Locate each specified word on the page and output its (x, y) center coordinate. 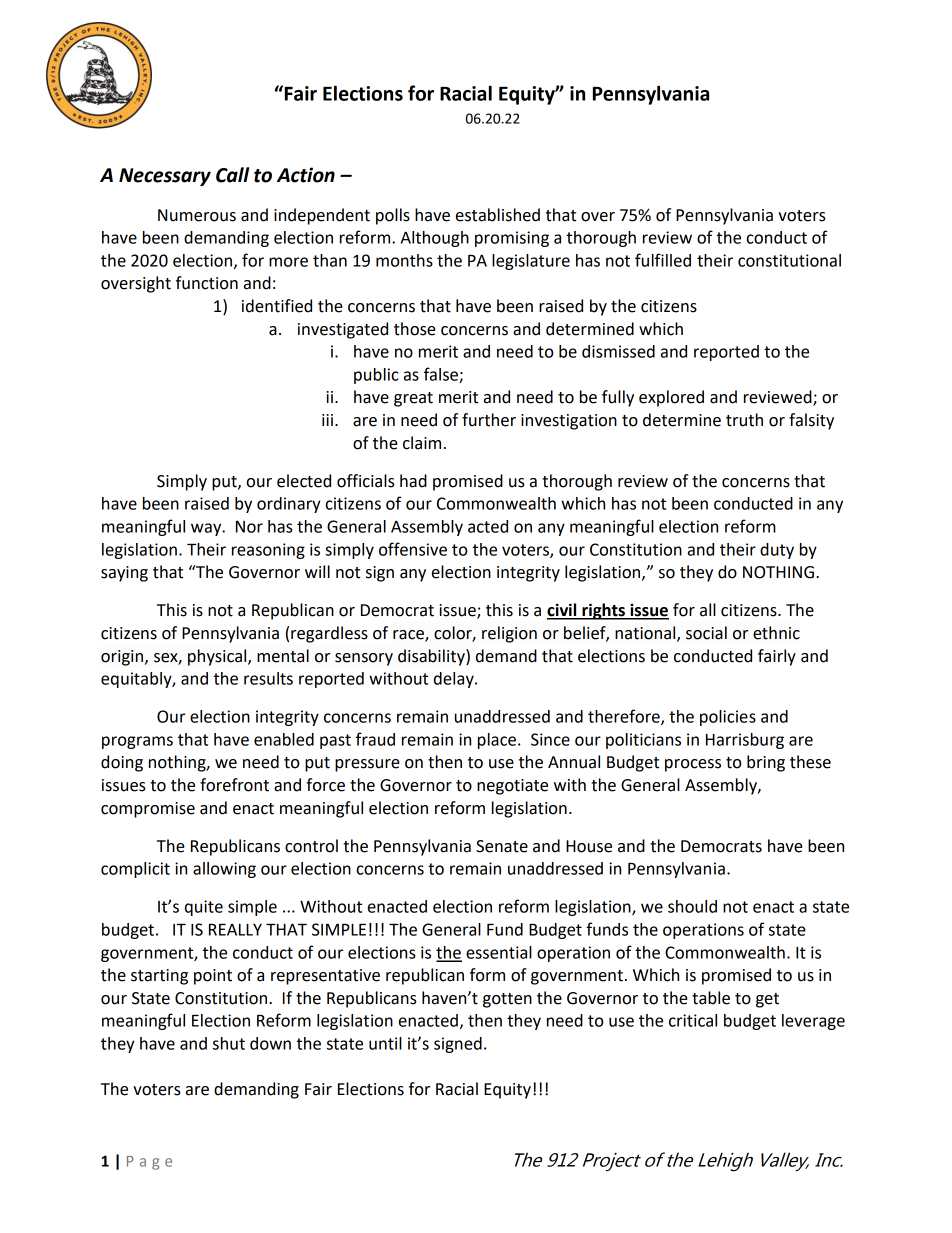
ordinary (289, 505)
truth (744, 420)
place (498, 741)
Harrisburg (745, 741)
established (498, 215)
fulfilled (663, 260)
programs (137, 742)
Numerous (197, 215)
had (413, 481)
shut (229, 1043)
